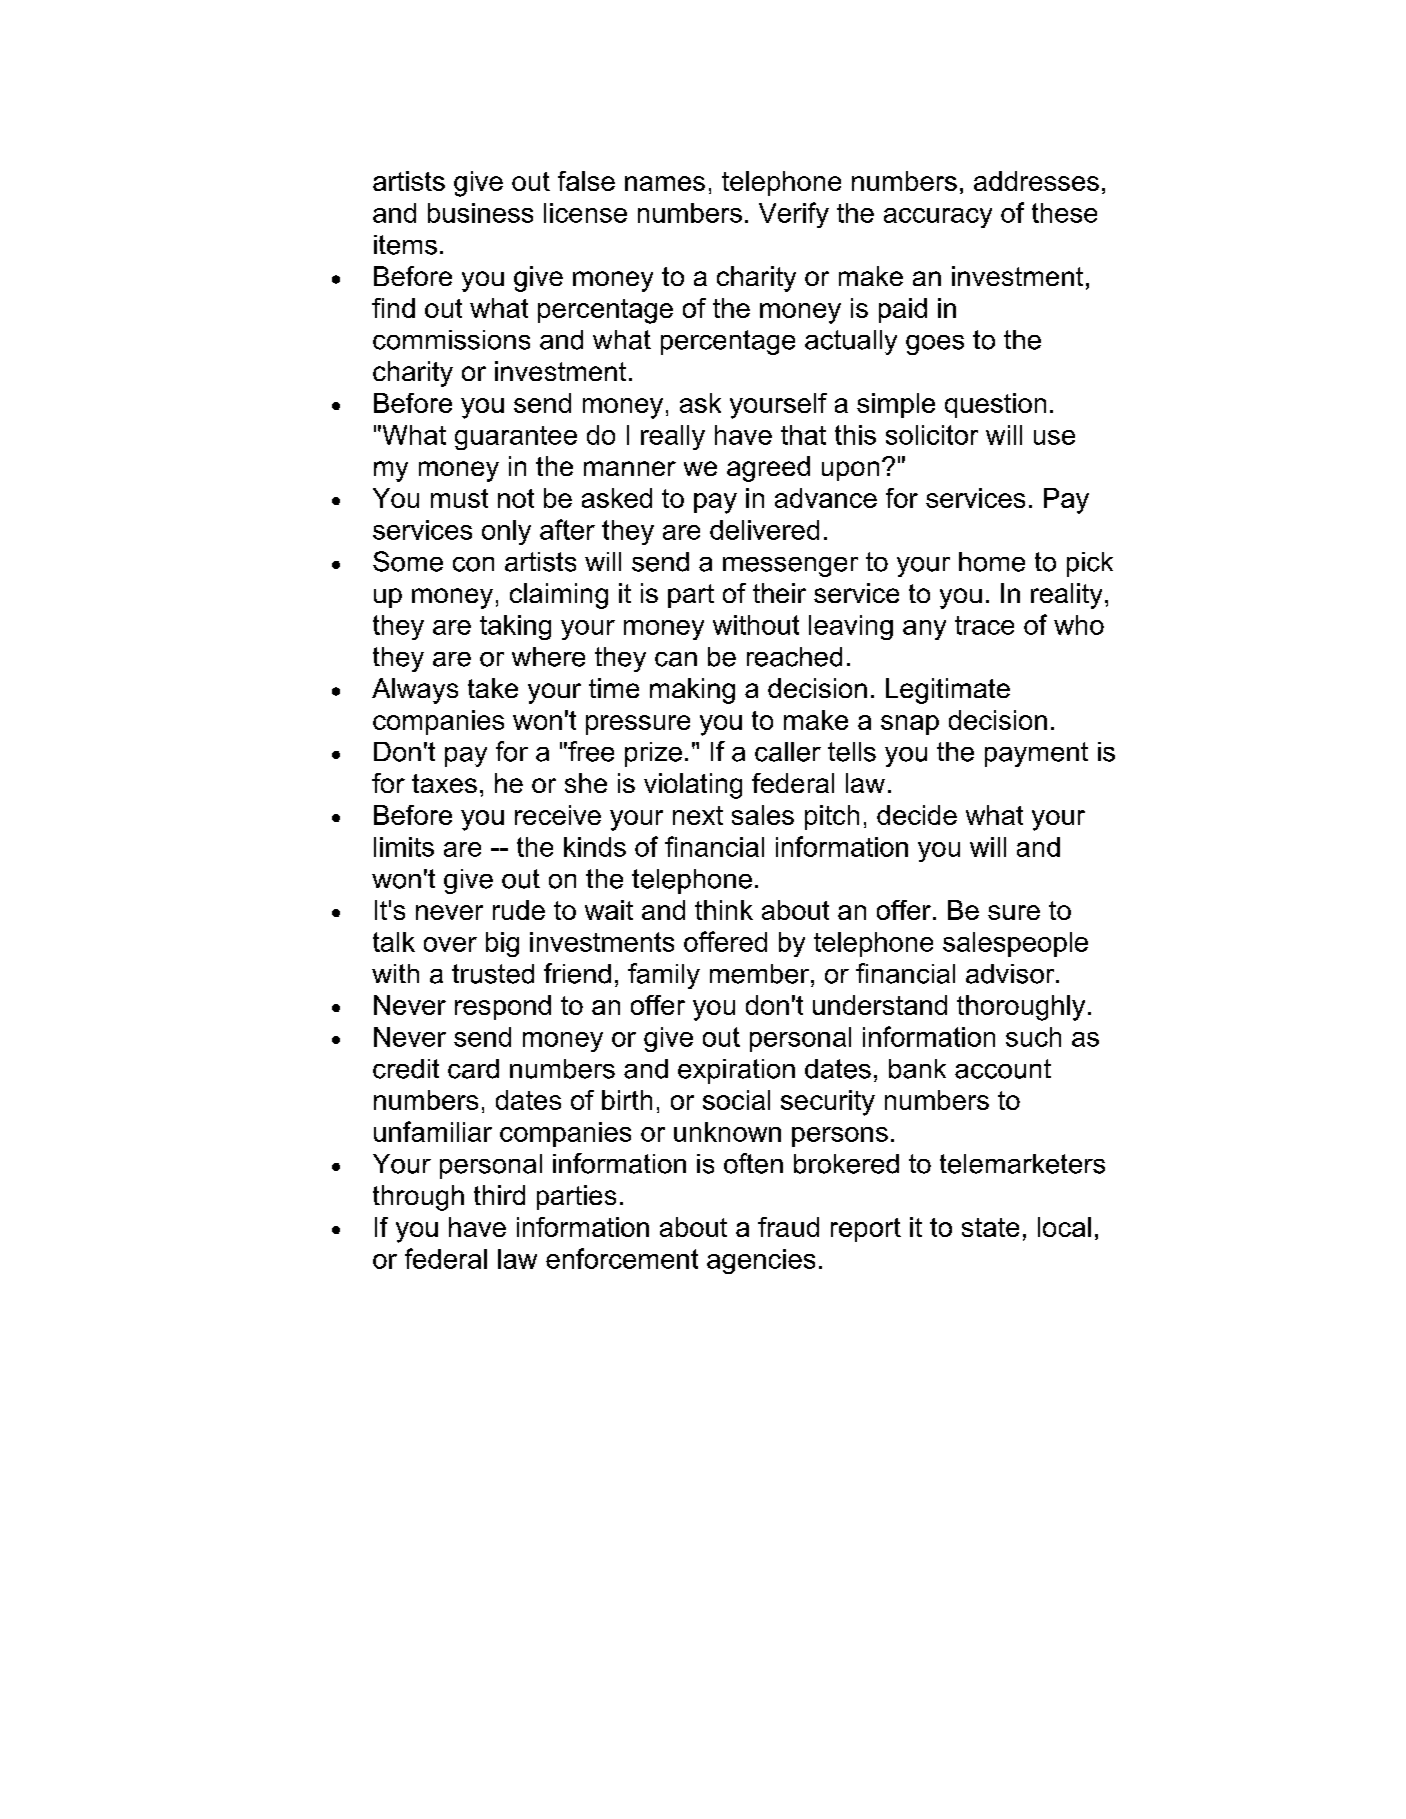 The height and width of the screenshot is (1819, 1406). What do you see at coordinates (499, 1195) in the screenshot?
I see `third` at bounding box center [499, 1195].
